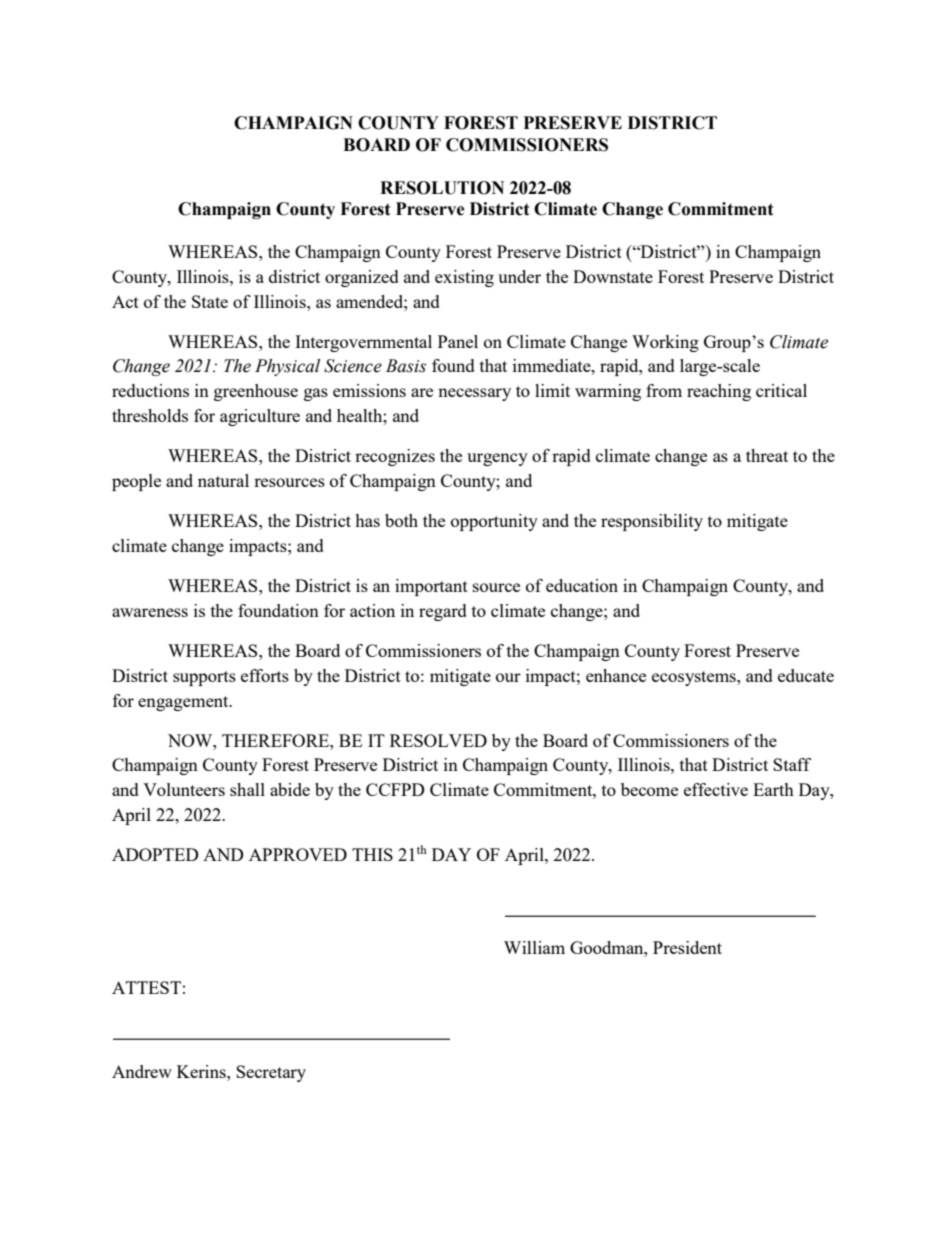  What do you see at coordinates (494, 522) in the screenshot?
I see `opportunity` at bounding box center [494, 522].
